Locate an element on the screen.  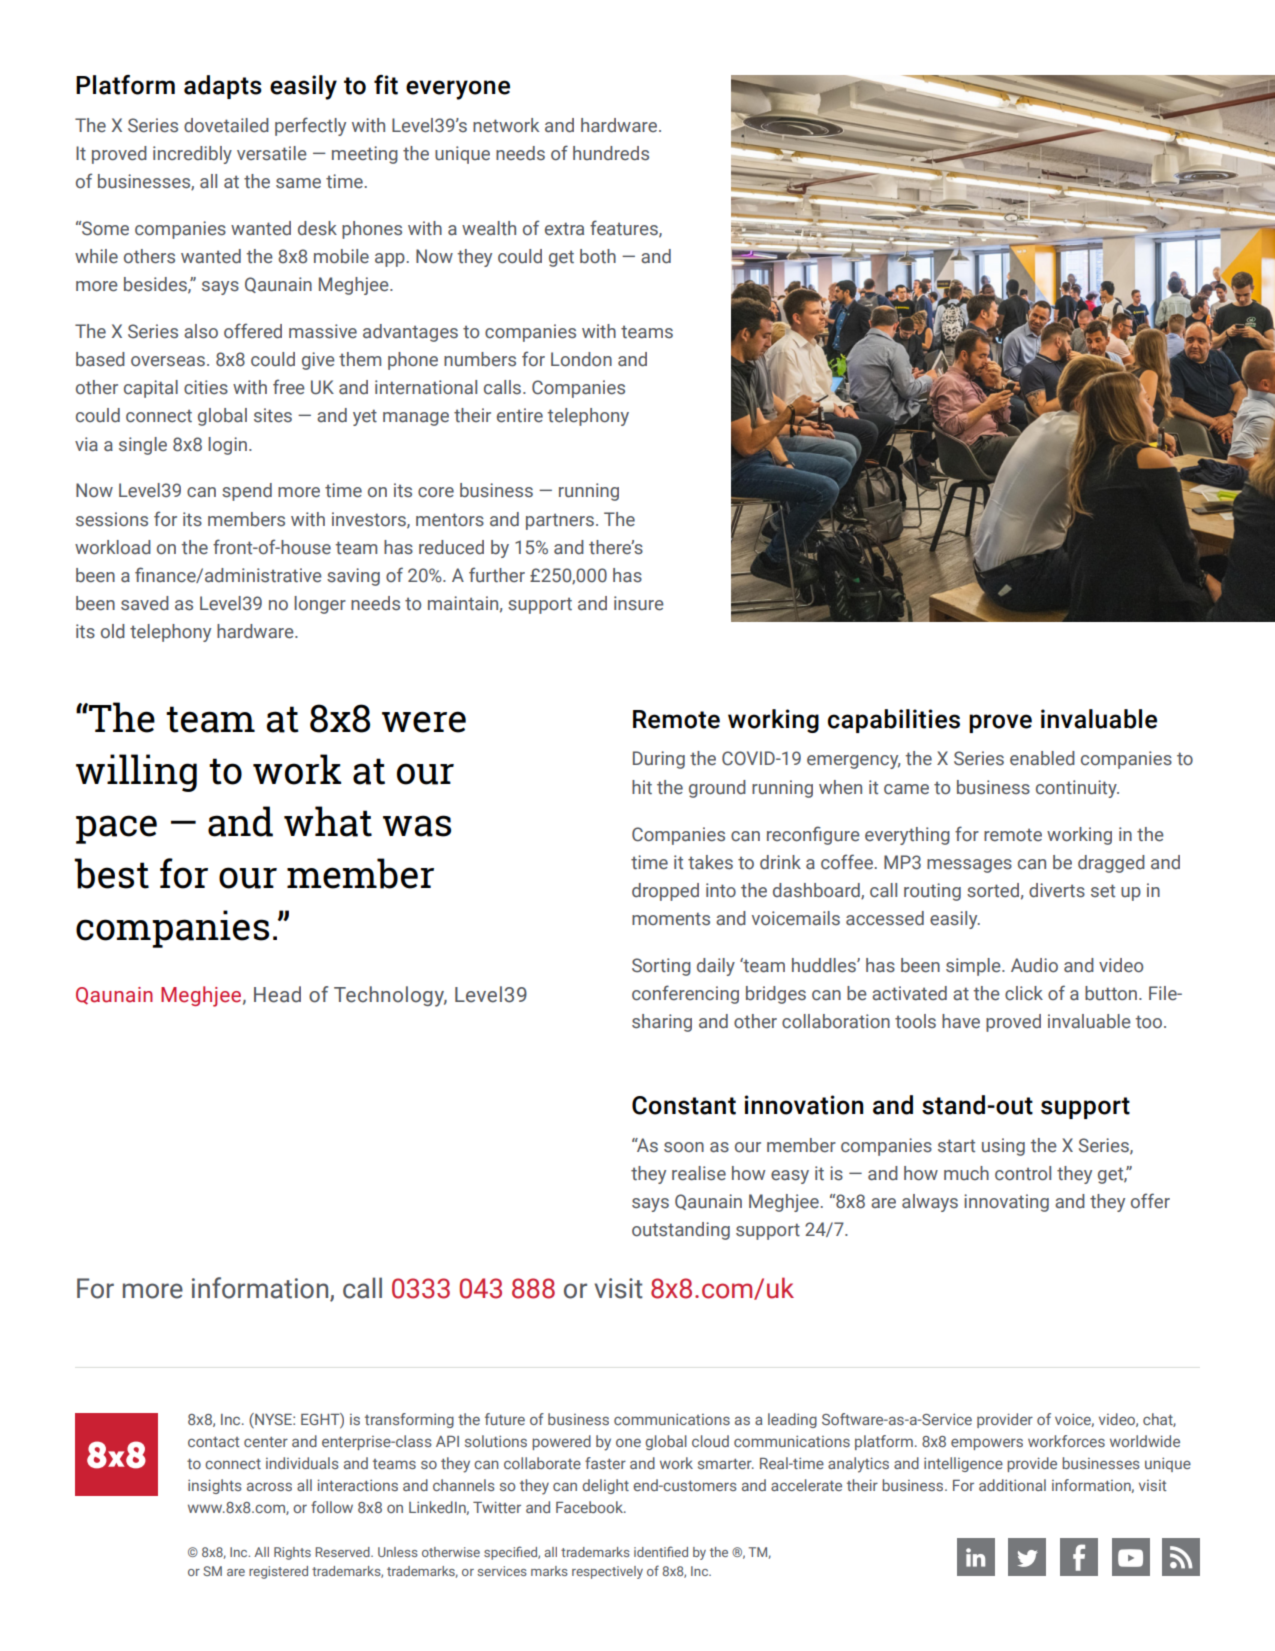
pace is located at coordinates (116, 829).
